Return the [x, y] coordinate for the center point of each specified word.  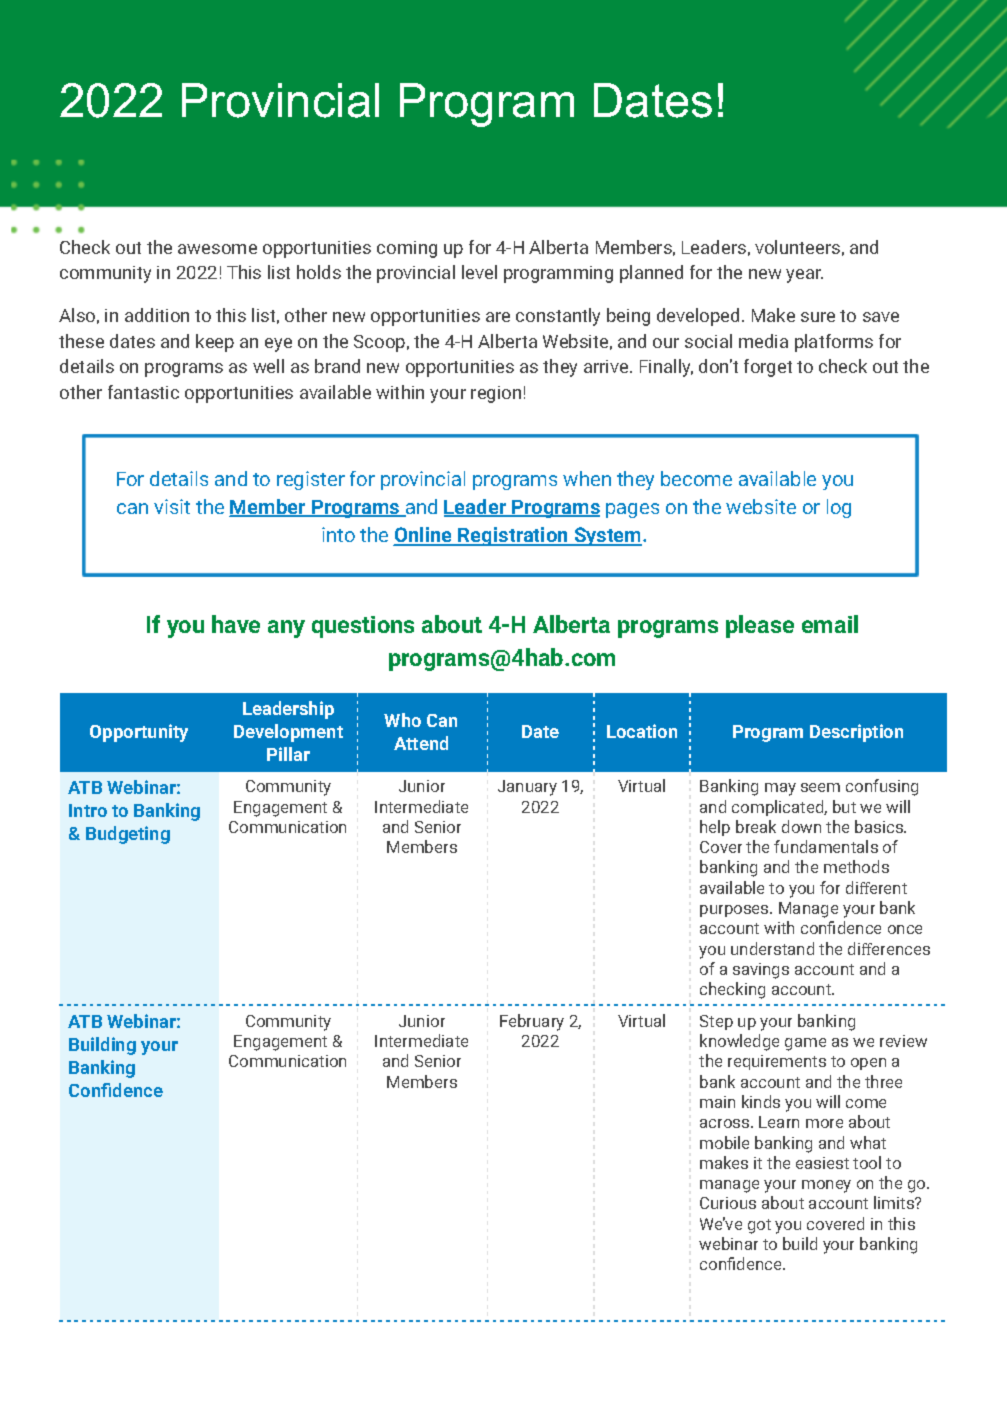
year [804, 276]
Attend [421, 743]
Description [856, 733]
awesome [217, 249]
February [532, 1022]
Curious [728, 1203]
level [479, 272]
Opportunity [139, 733]
